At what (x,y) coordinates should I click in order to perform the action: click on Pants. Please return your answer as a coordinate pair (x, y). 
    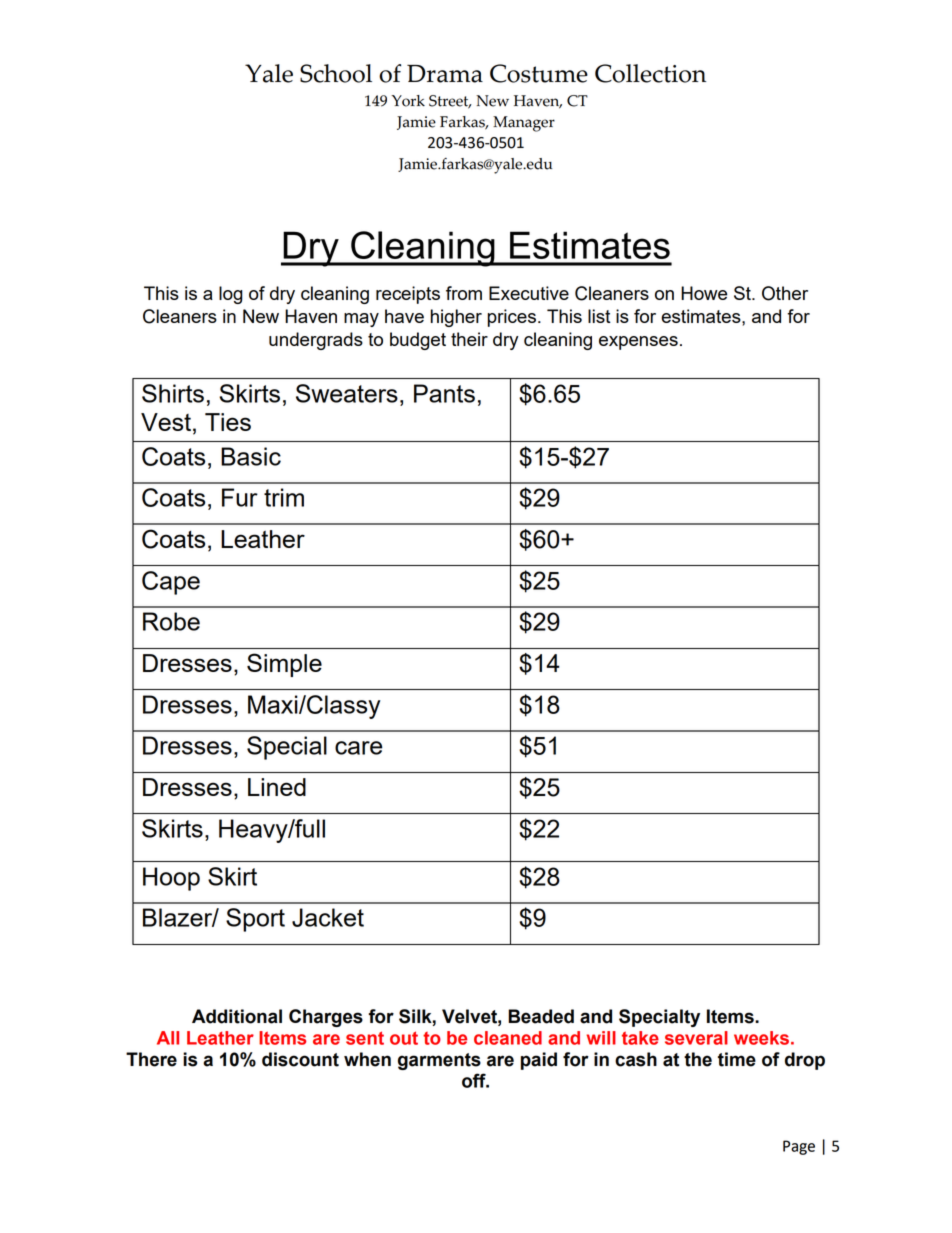
    Looking at the image, I should click on (444, 393).
